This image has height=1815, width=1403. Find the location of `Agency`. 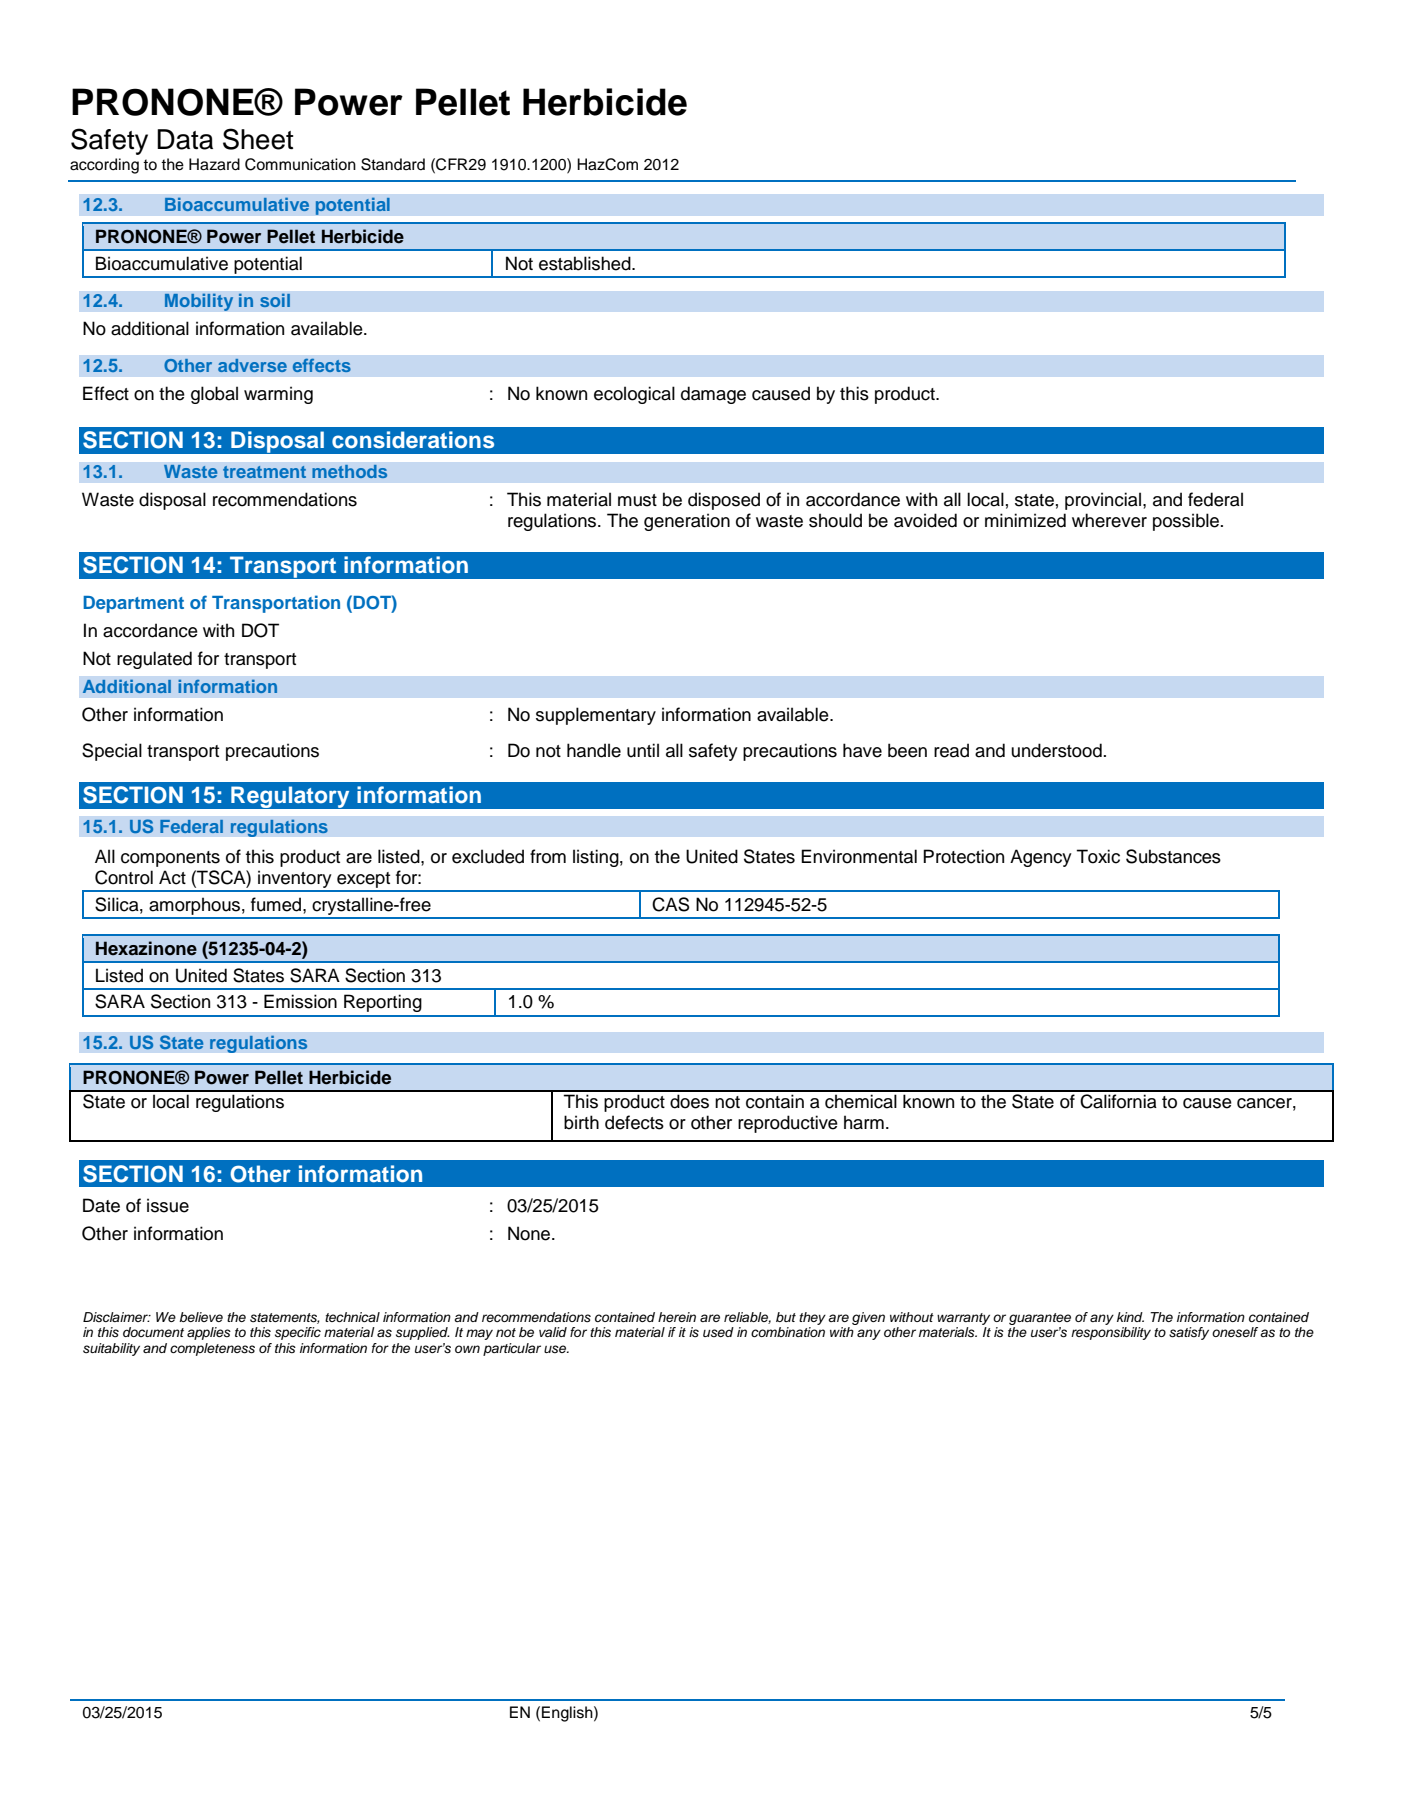

Agency is located at coordinates (1041, 858).
